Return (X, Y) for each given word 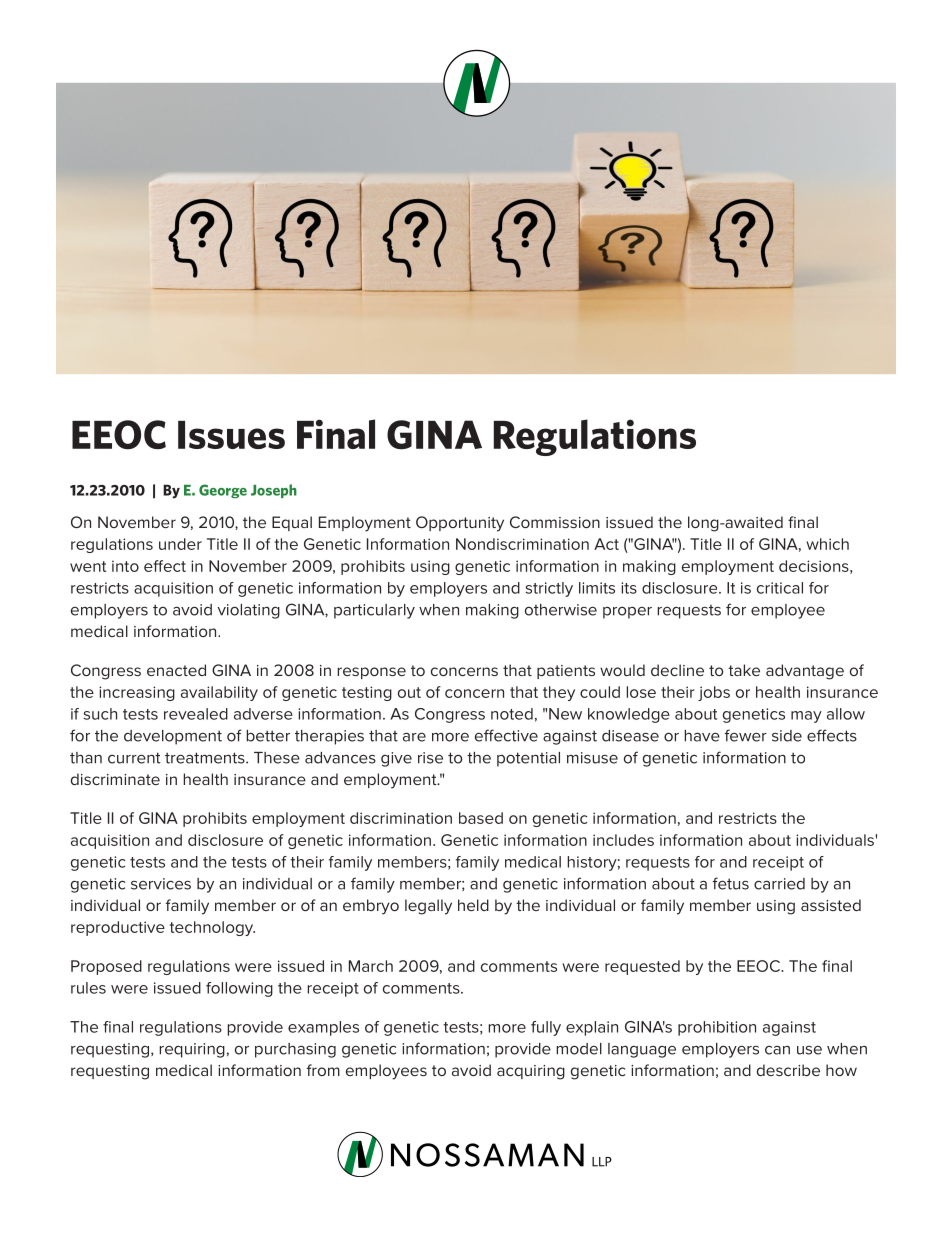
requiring (192, 1050)
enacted (176, 670)
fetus (730, 883)
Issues (231, 435)
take (744, 670)
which (827, 544)
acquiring (531, 1072)
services (161, 884)
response (371, 673)
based (481, 818)
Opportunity (460, 524)
